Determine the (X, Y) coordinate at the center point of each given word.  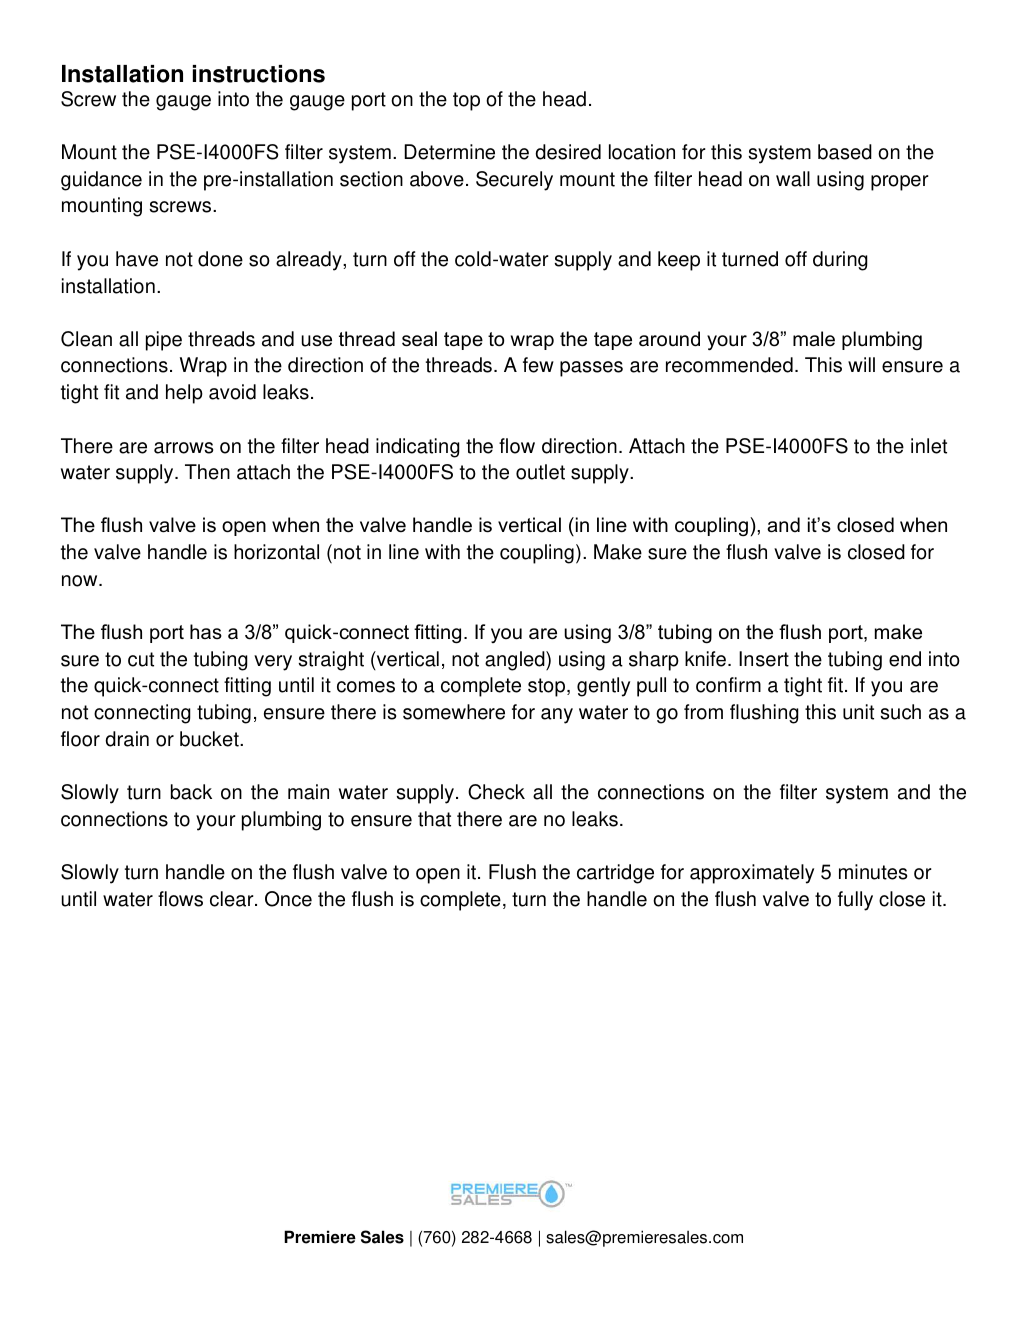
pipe (164, 341)
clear (233, 899)
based (845, 152)
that (434, 819)
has (206, 632)
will (861, 364)
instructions (259, 74)
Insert (764, 659)
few (538, 365)
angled (516, 661)
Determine (449, 152)
